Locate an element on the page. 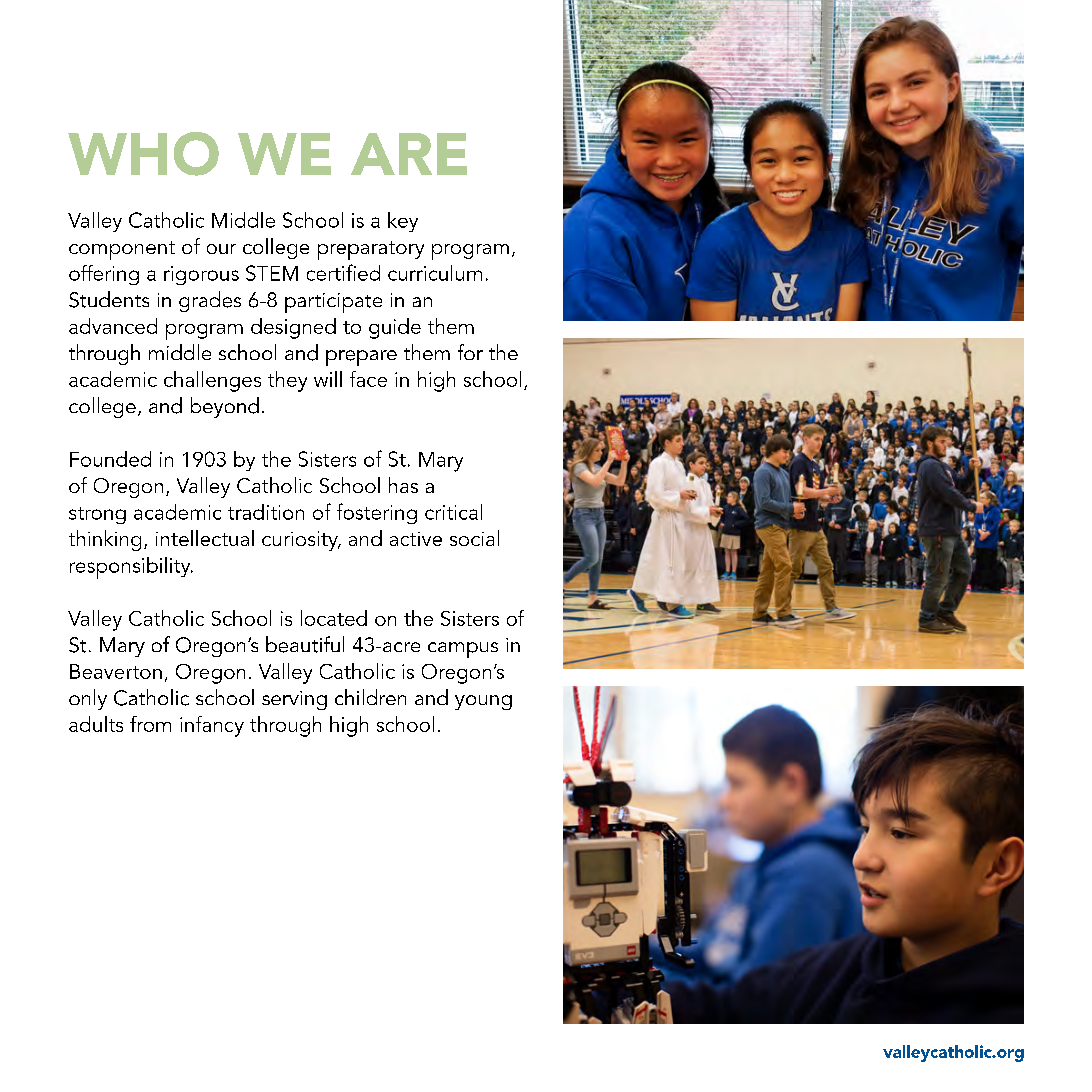  curiosity is located at coordinates (301, 541).
